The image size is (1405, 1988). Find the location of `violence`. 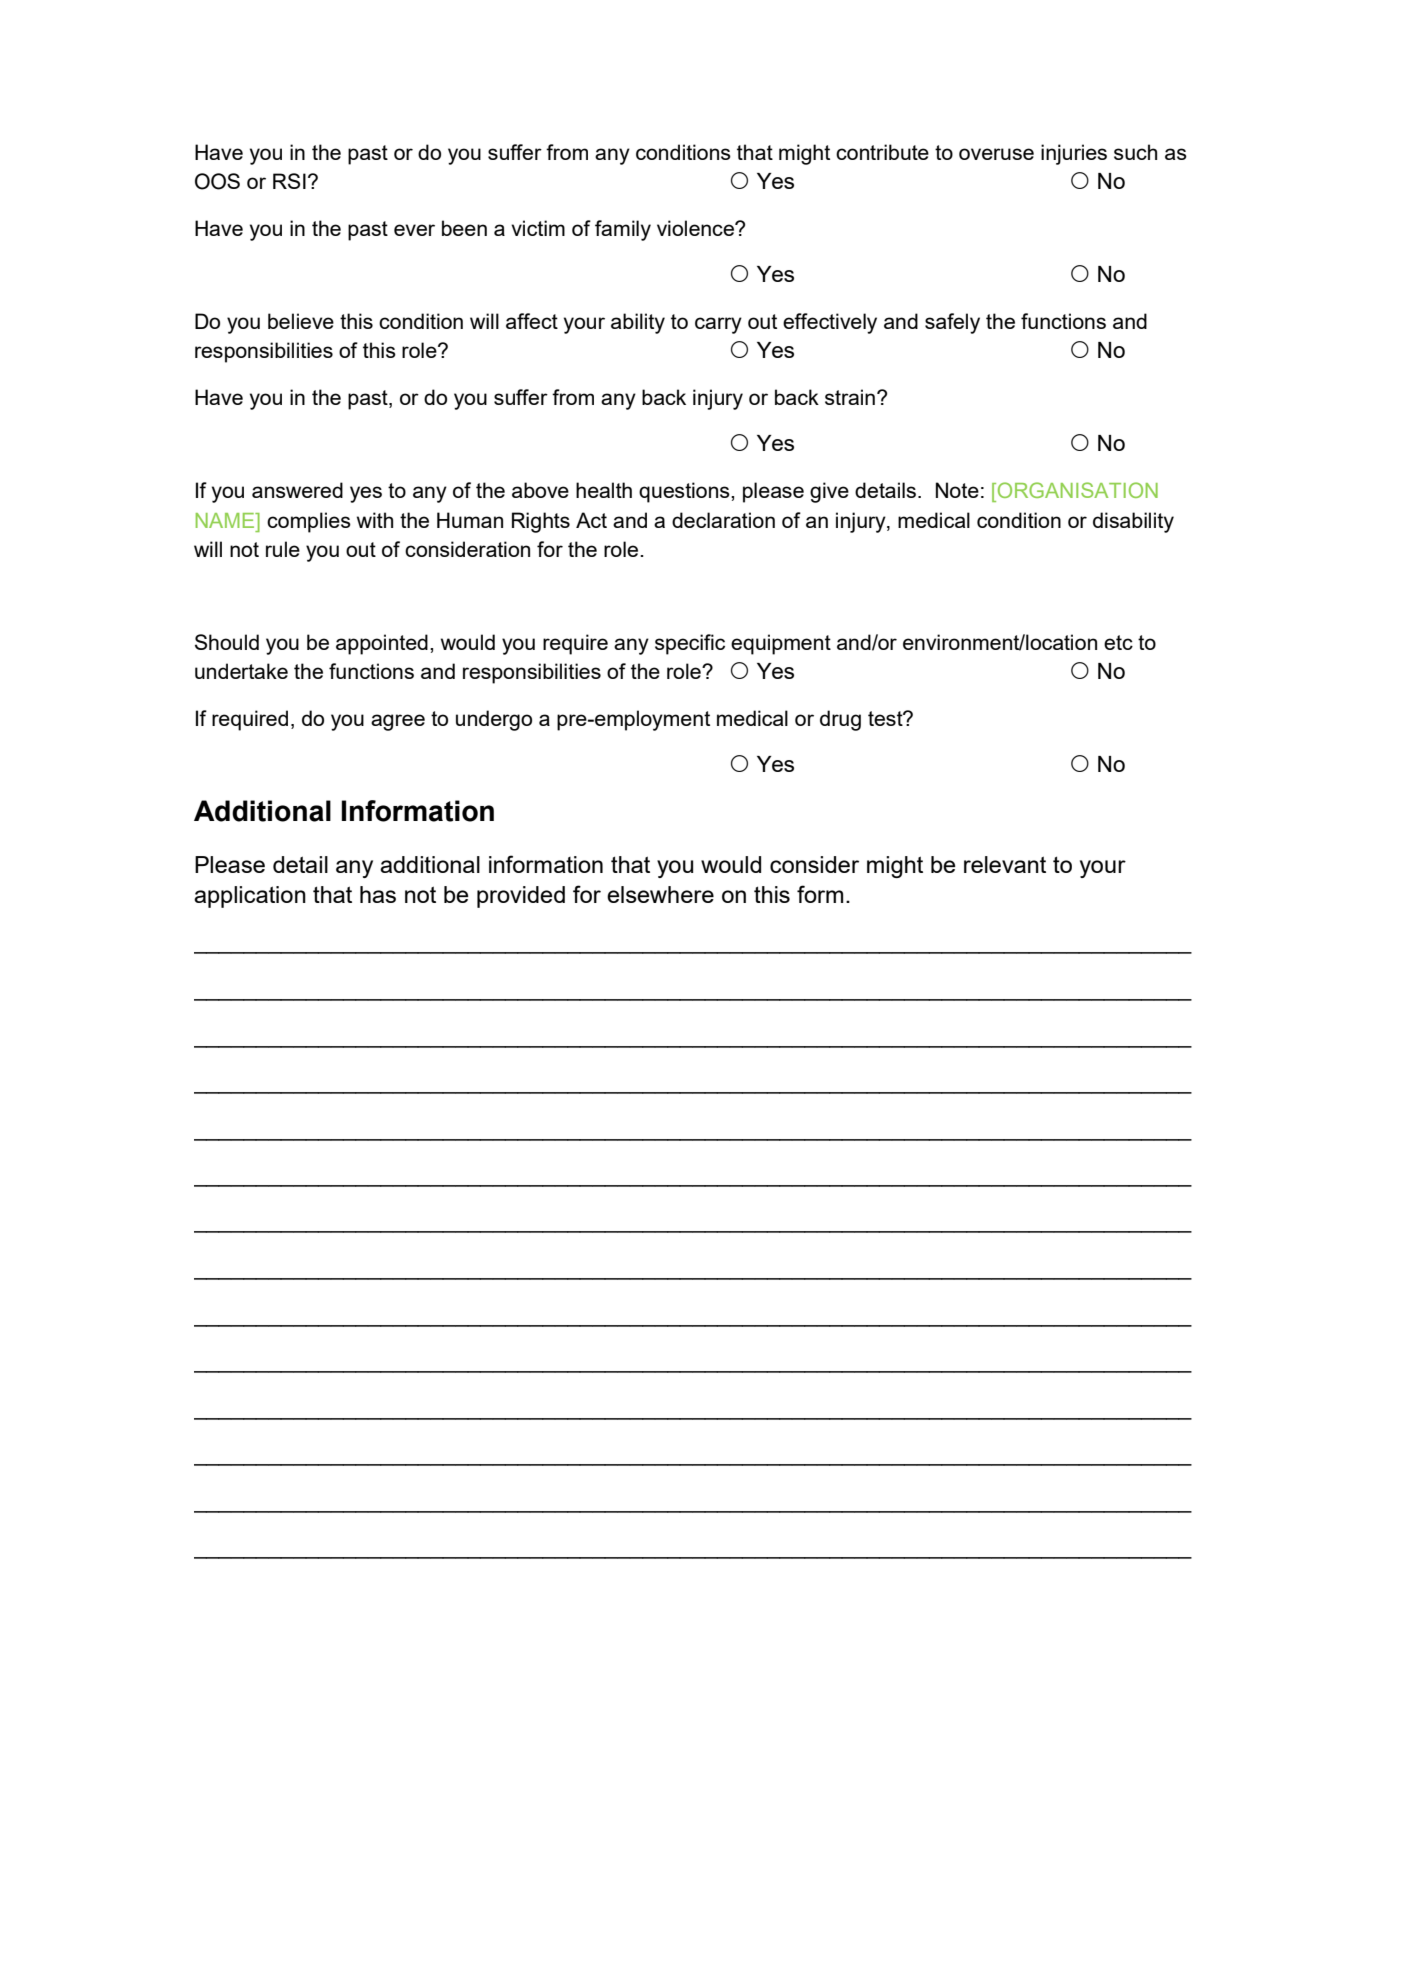

violence is located at coordinates (696, 228).
